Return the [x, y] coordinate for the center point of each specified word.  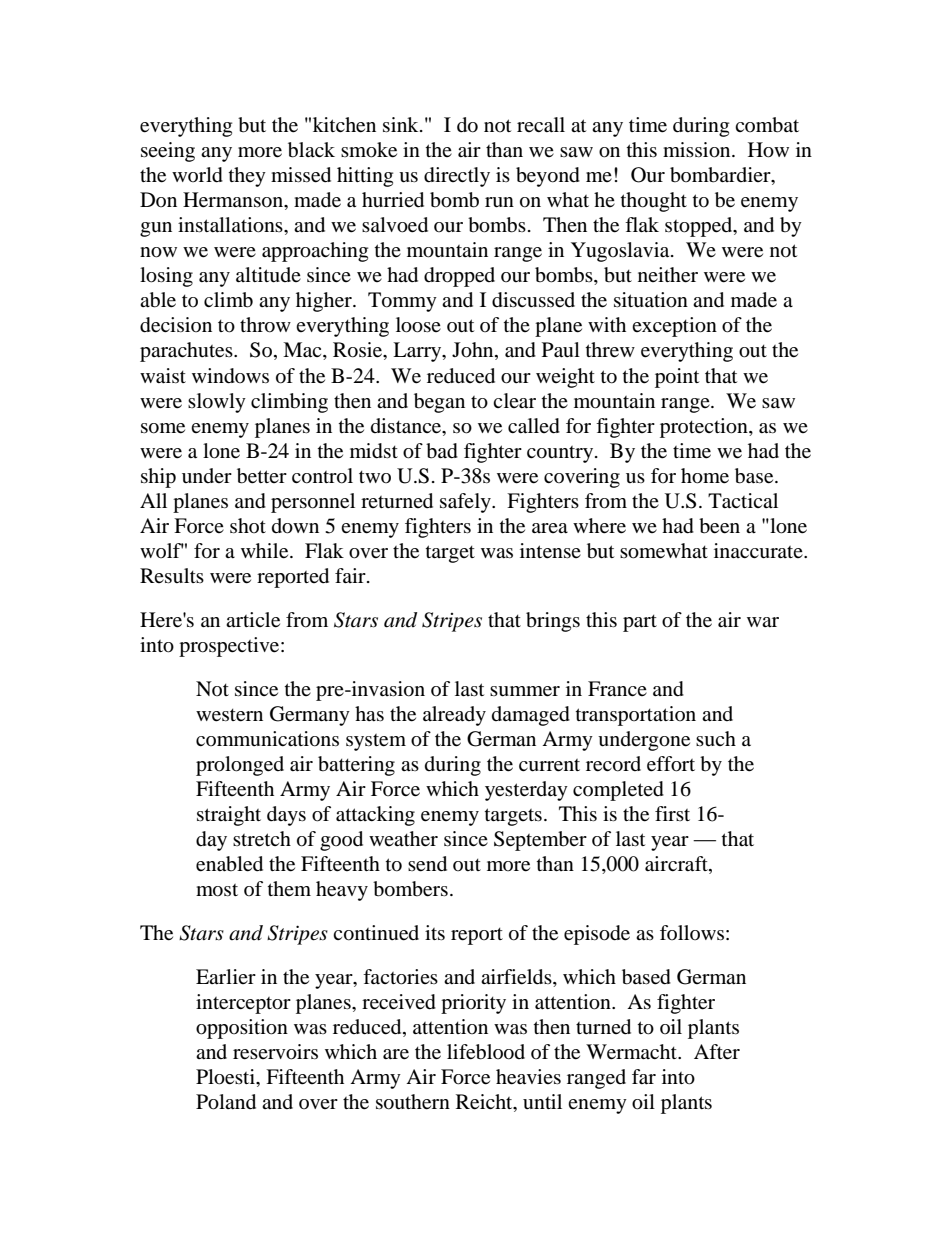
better [262, 476]
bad [442, 451]
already [454, 716]
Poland [226, 1102]
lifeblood [486, 1052]
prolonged [240, 766]
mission [698, 150]
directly [457, 177]
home [705, 476]
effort [671, 764]
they [247, 177]
